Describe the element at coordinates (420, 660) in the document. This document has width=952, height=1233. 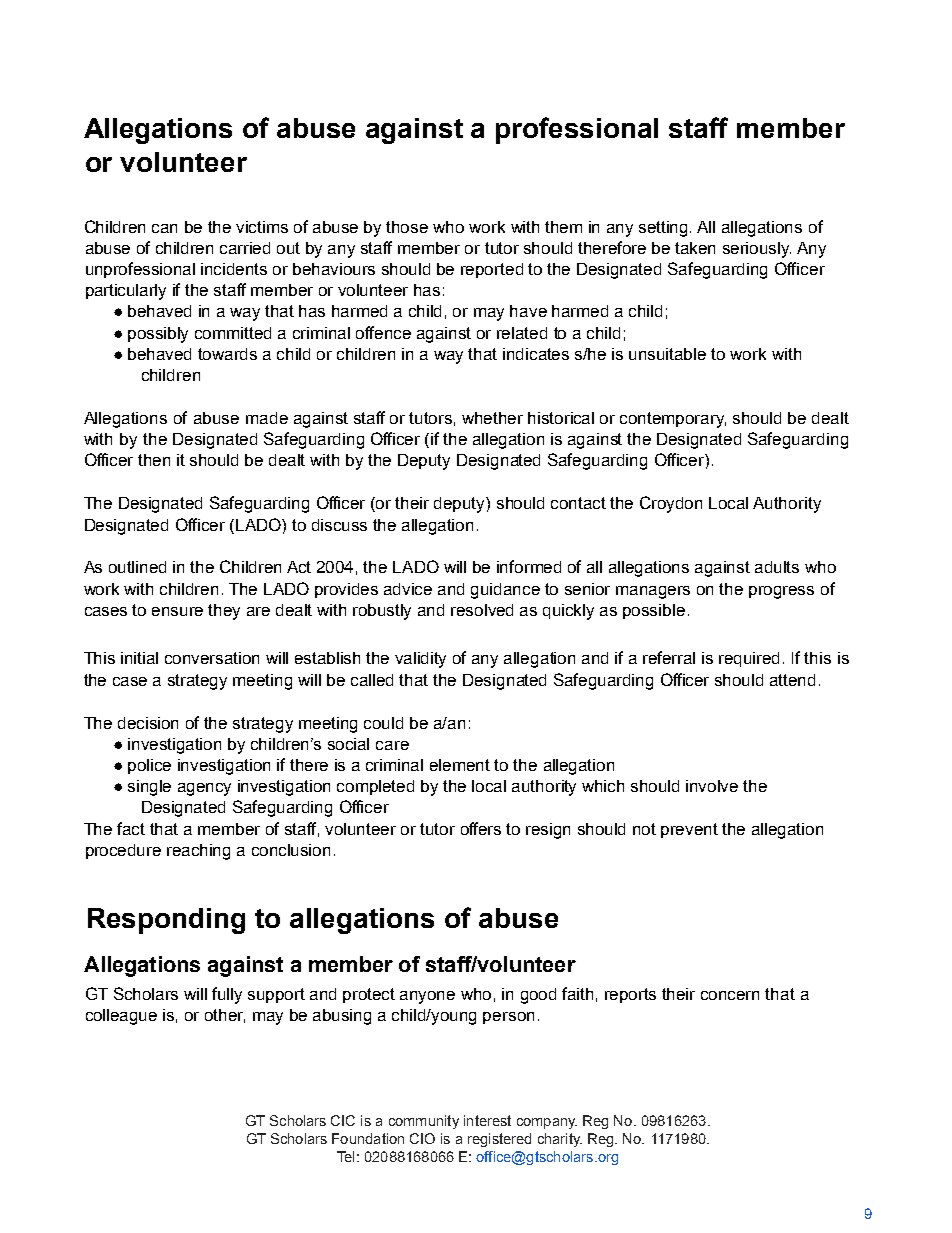
I see `validity` at that location.
